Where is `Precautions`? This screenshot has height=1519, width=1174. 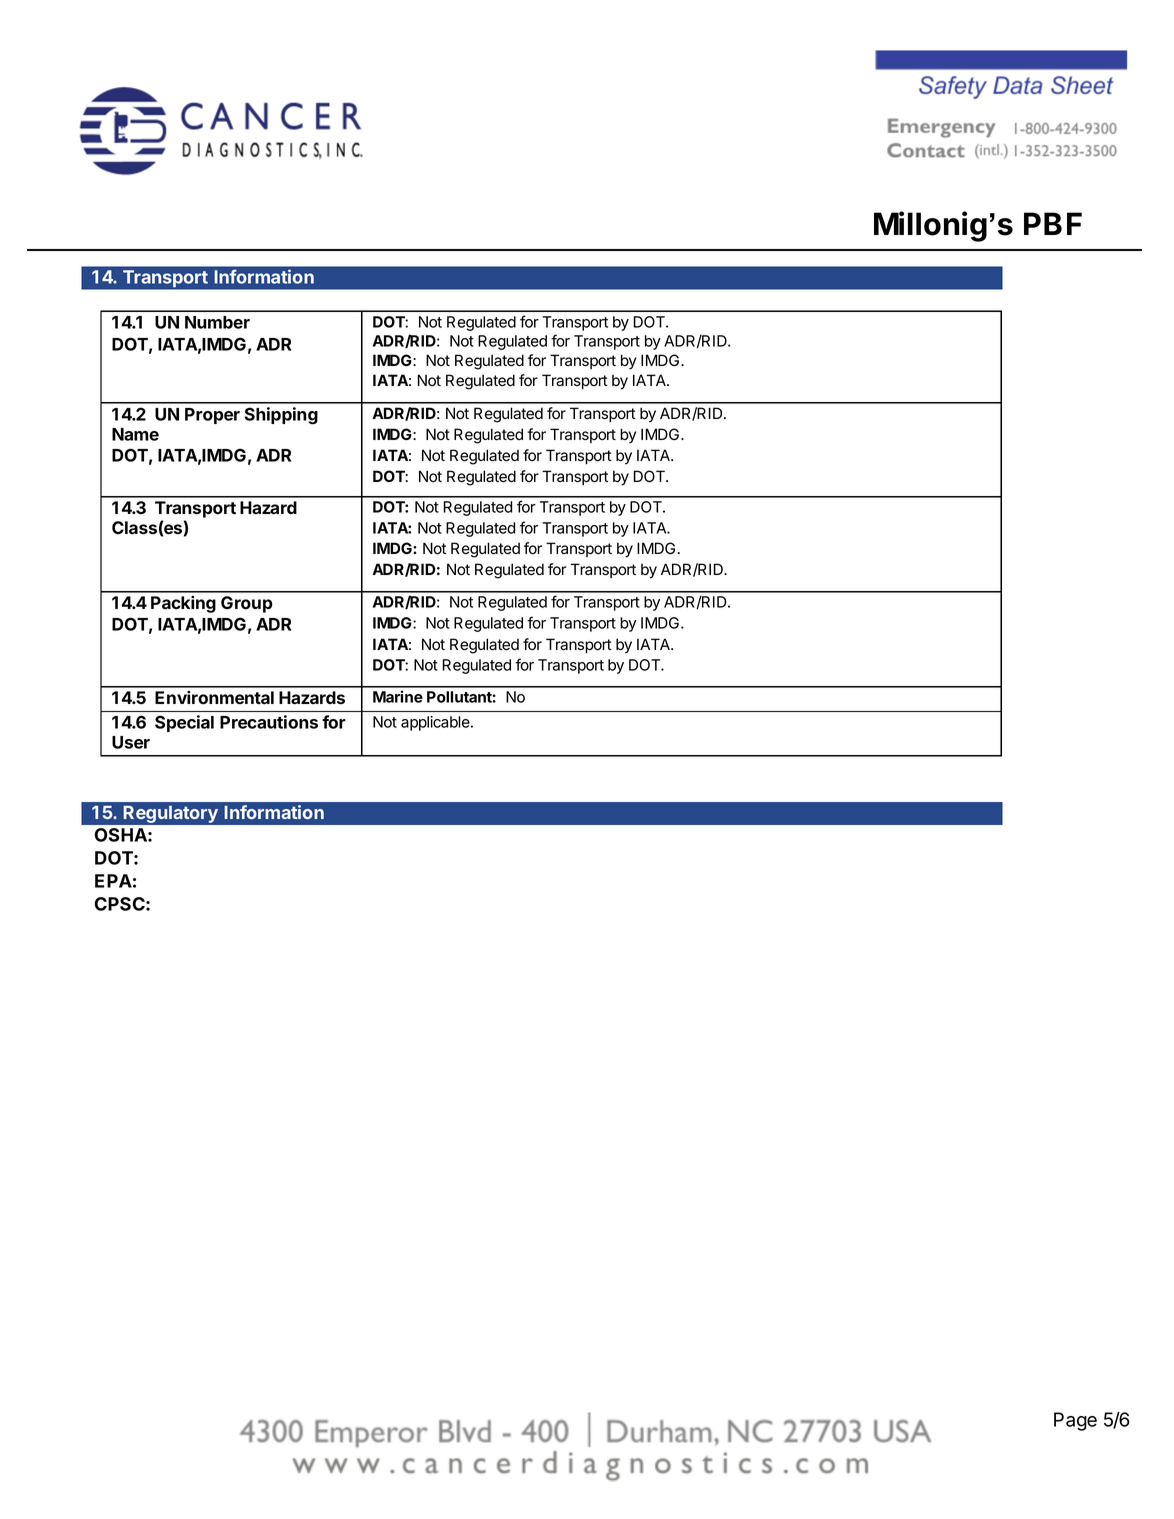 Precautions is located at coordinates (269, 722).
